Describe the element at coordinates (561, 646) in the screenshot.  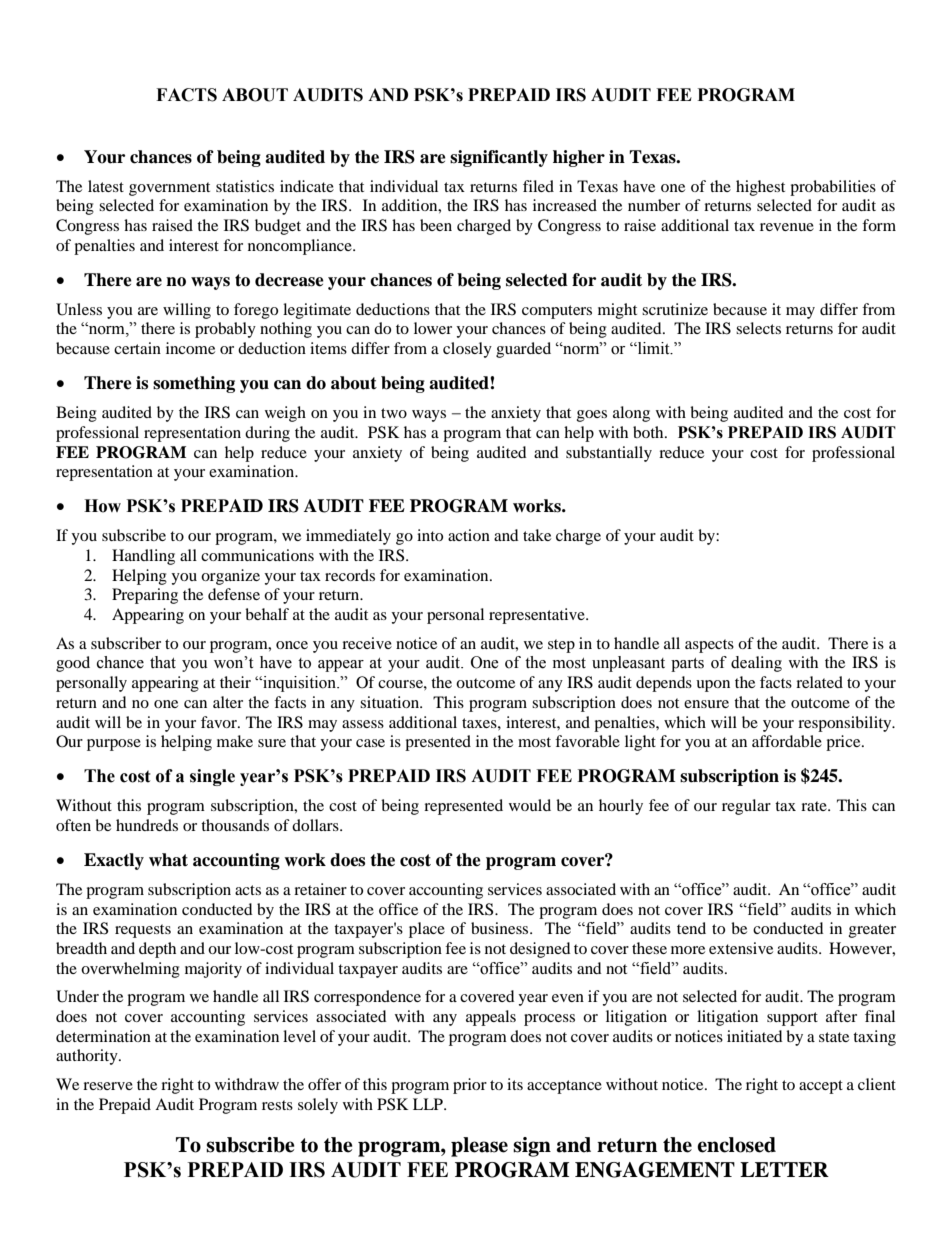
I see `step` at that location.
